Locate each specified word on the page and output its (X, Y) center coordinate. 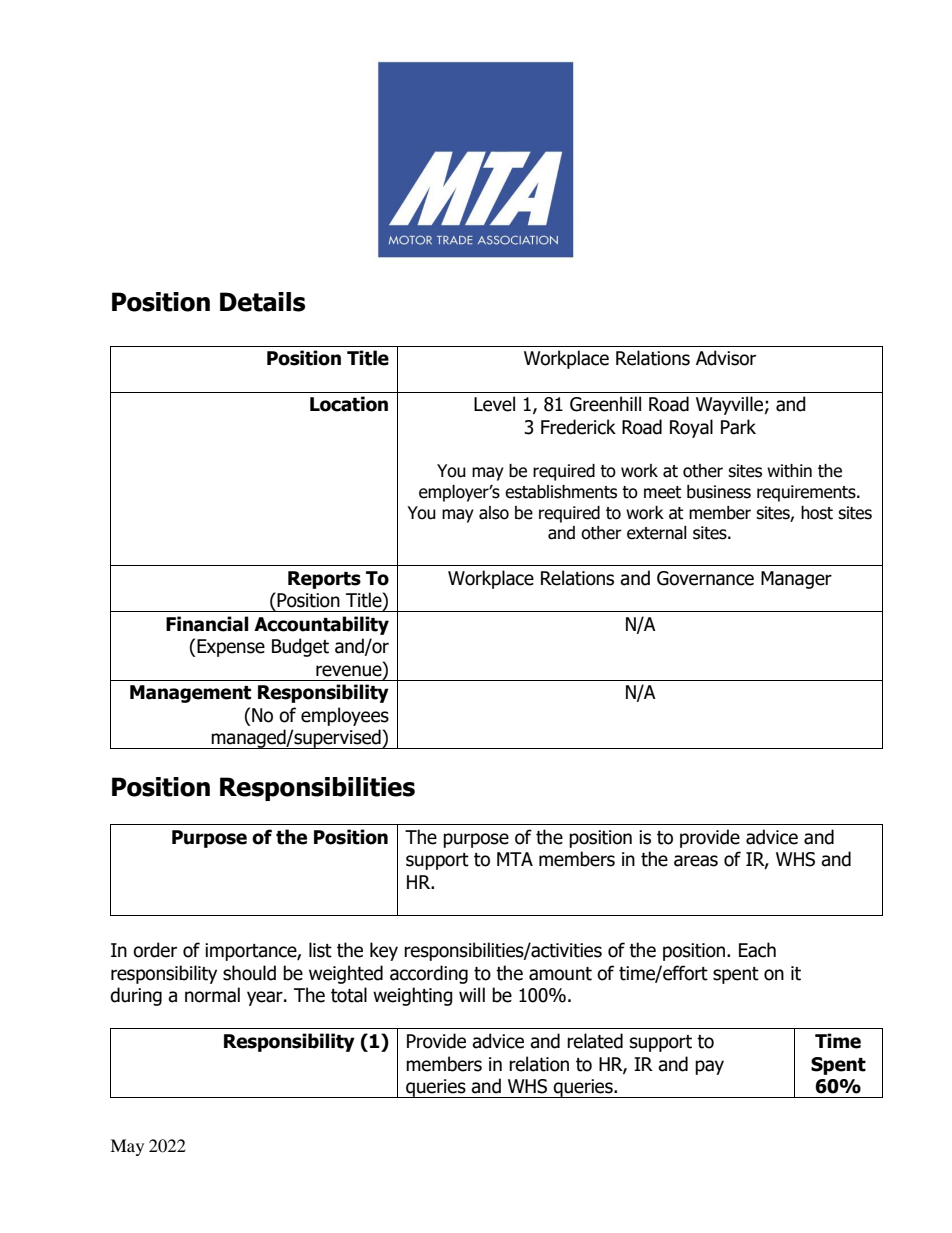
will (472, 994)
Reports (324, 580)
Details (262, 302)
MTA (515, 859)
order (155, 950)
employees (345, 716)
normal (212, 995)
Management (190, 694)
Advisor (726, 358)
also (494, 513)
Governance (705, 578)
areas (696, 861)
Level (494, 404)
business (719, 492)
